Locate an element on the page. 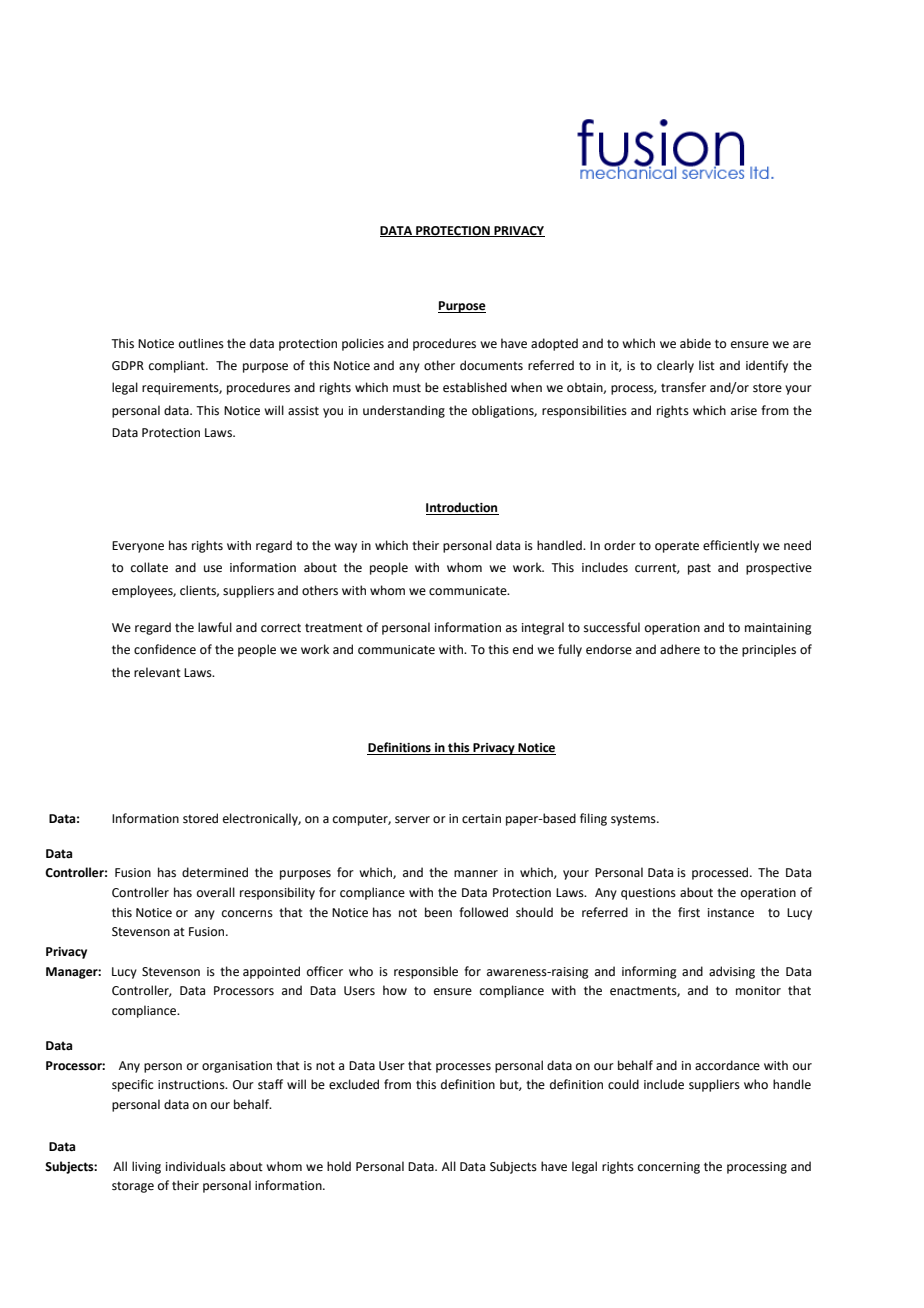  instance is located at coordinates (731, 913).
